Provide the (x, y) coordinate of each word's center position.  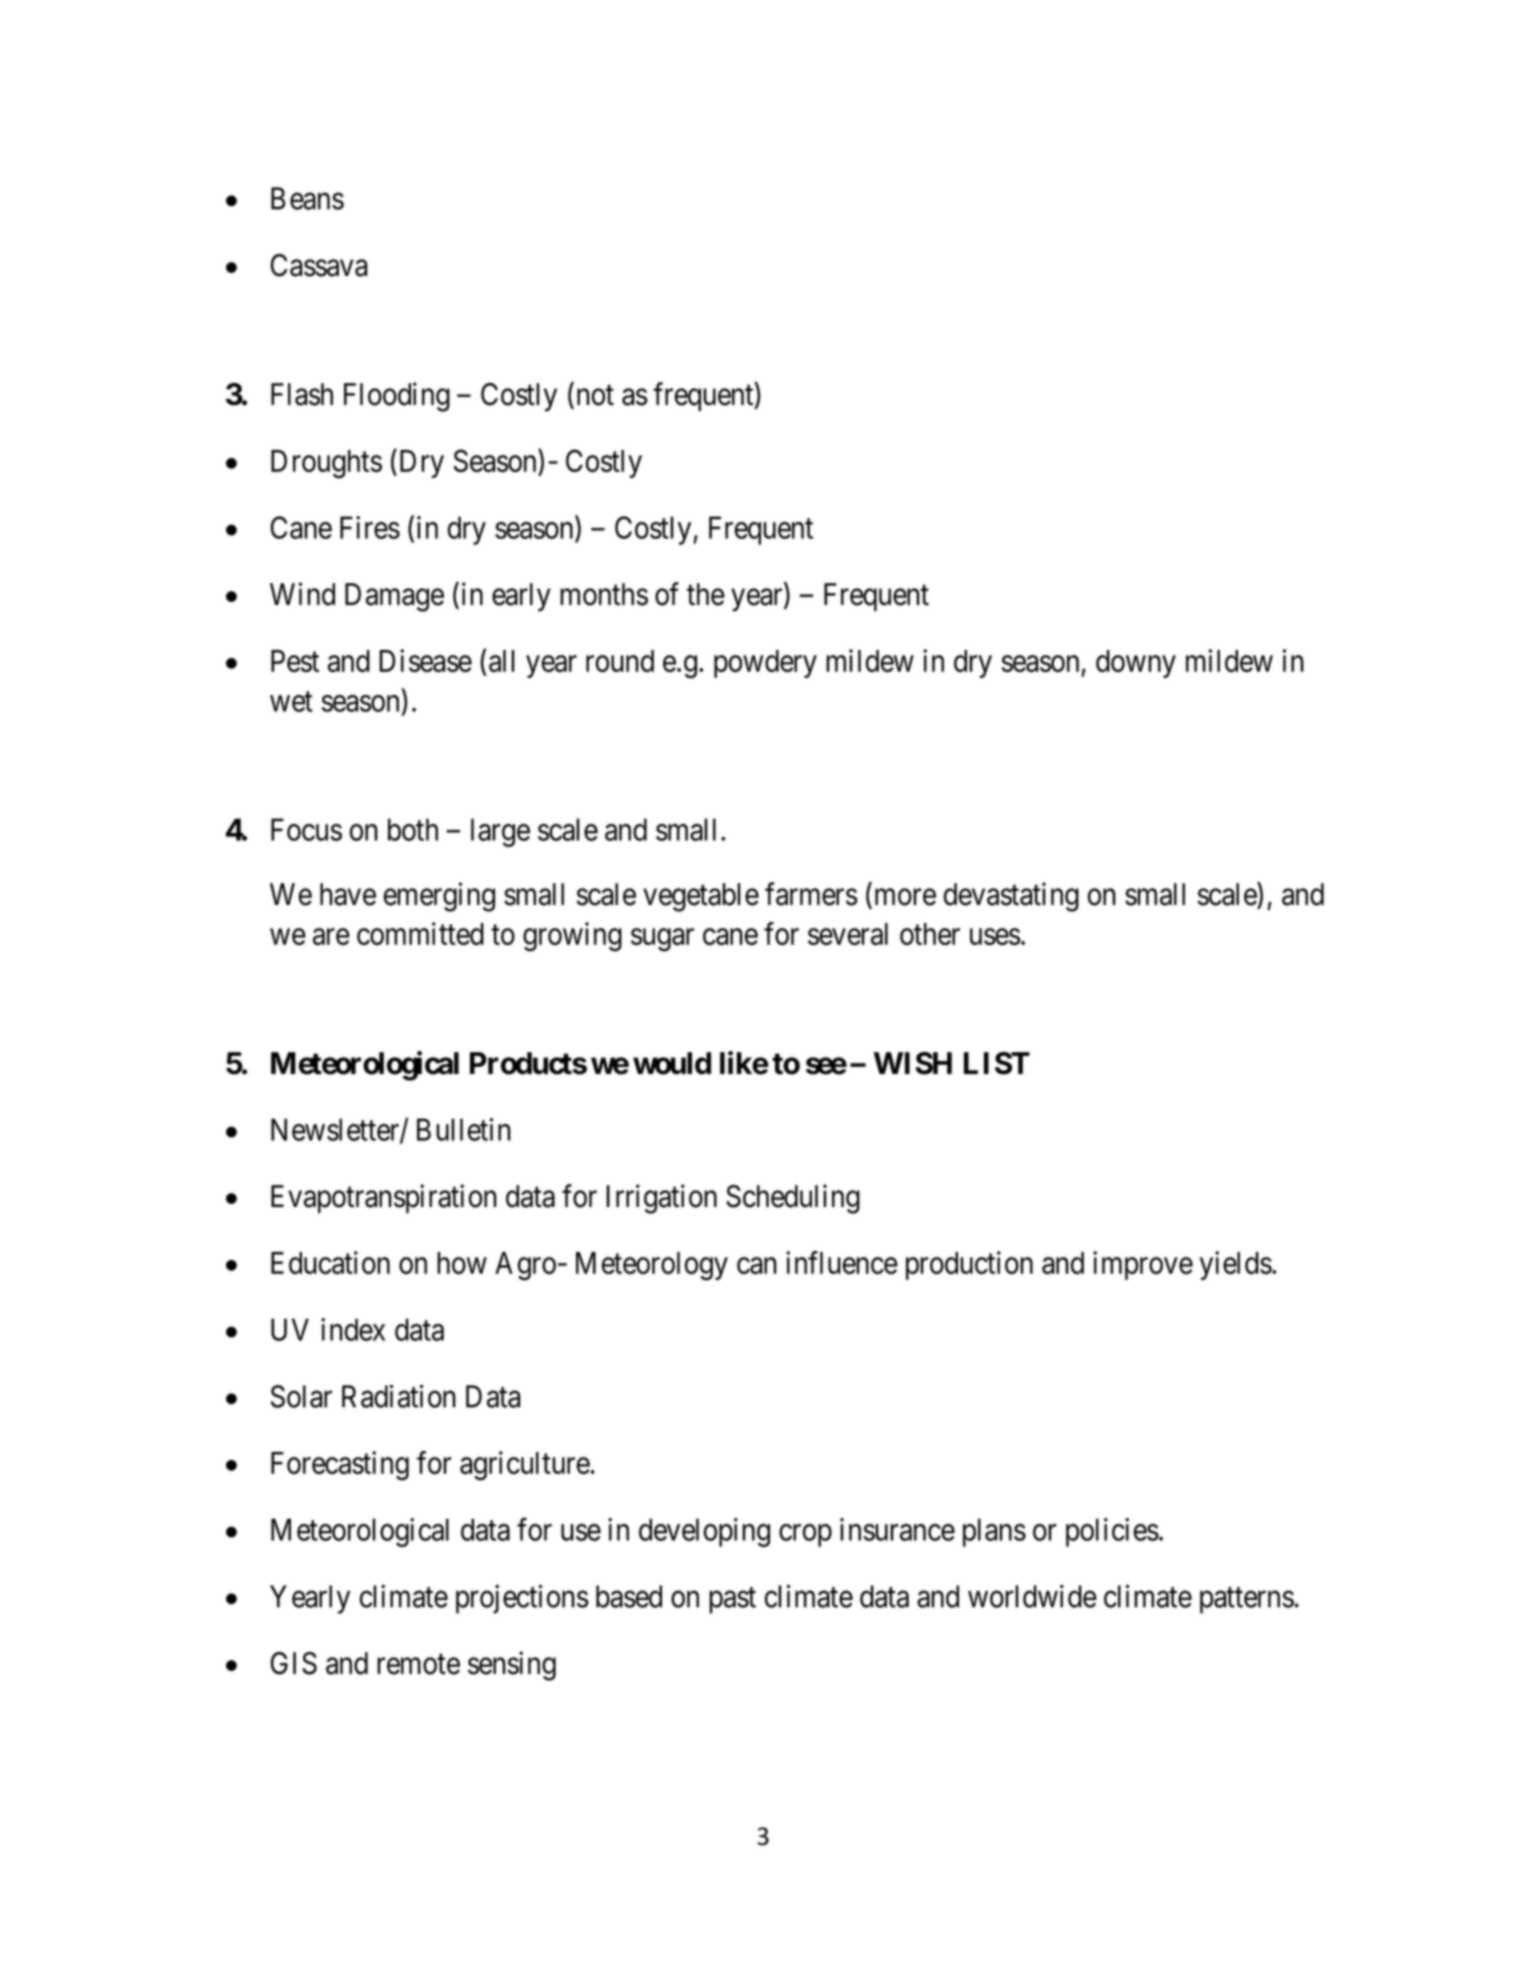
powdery (765, 664)
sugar (662, 940)
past (732, 1600)
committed (420, 933)
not (595, 395)
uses (995, 937)
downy (1136, 664)
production (969, 1265)
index (353, 1329)
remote (418, 1664)
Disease (425, 660)
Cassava (319, 265)
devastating (1011, 897)
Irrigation (661, 1199)
